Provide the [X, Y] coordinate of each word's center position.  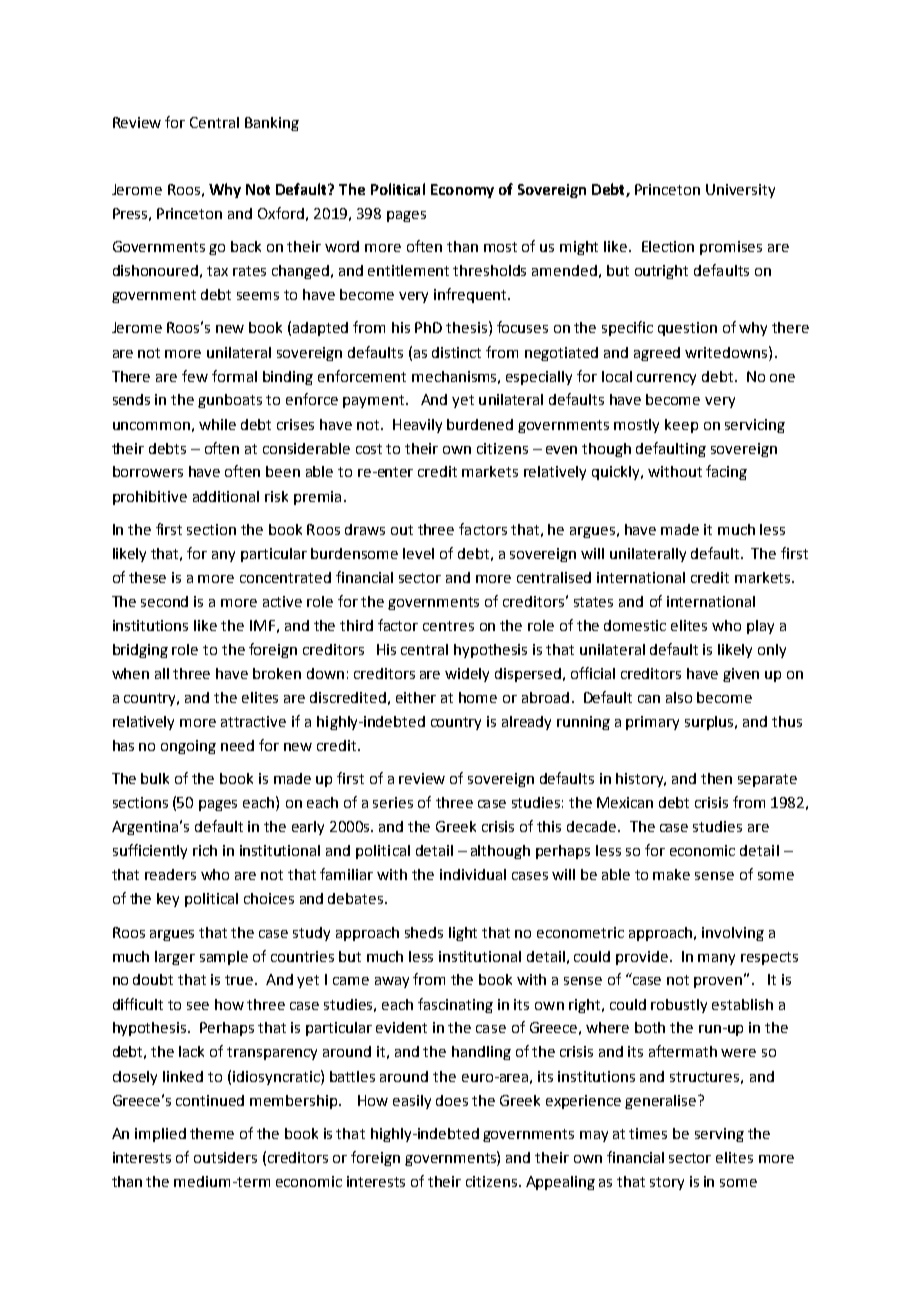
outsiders [225, 1157]
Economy [462, 191]
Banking [272, 124]
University [740, 191]
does [452, 1100]
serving [719, 1135]
